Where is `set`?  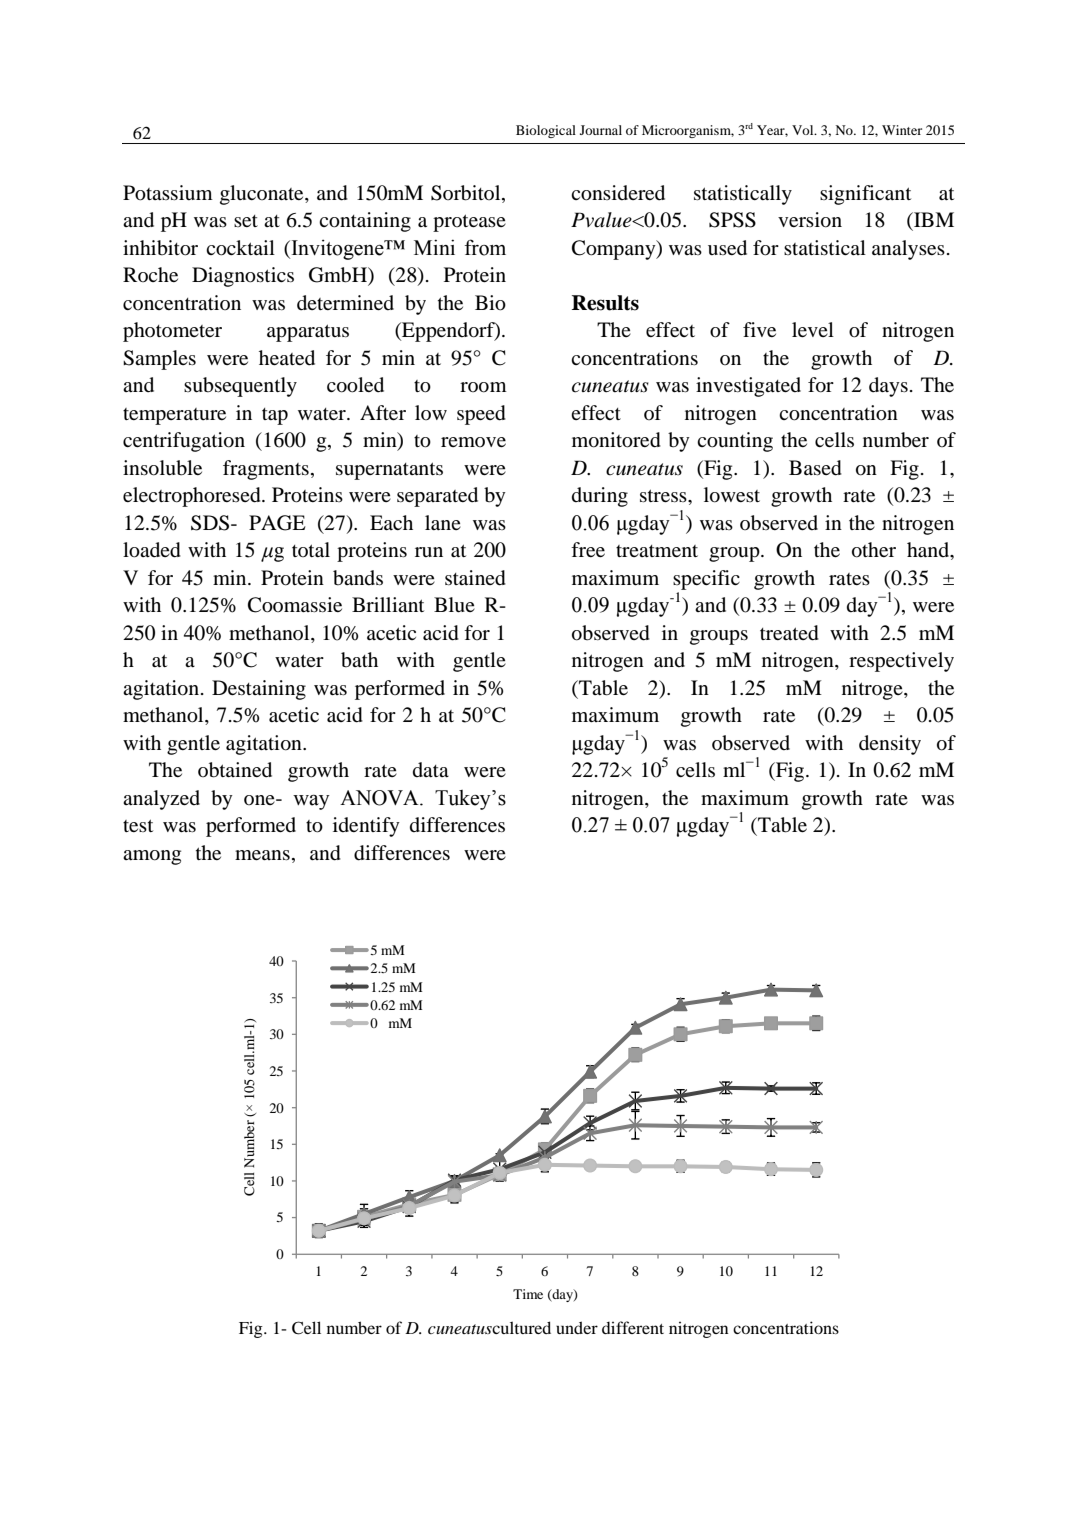 set is located at coordinates (246, 221).
